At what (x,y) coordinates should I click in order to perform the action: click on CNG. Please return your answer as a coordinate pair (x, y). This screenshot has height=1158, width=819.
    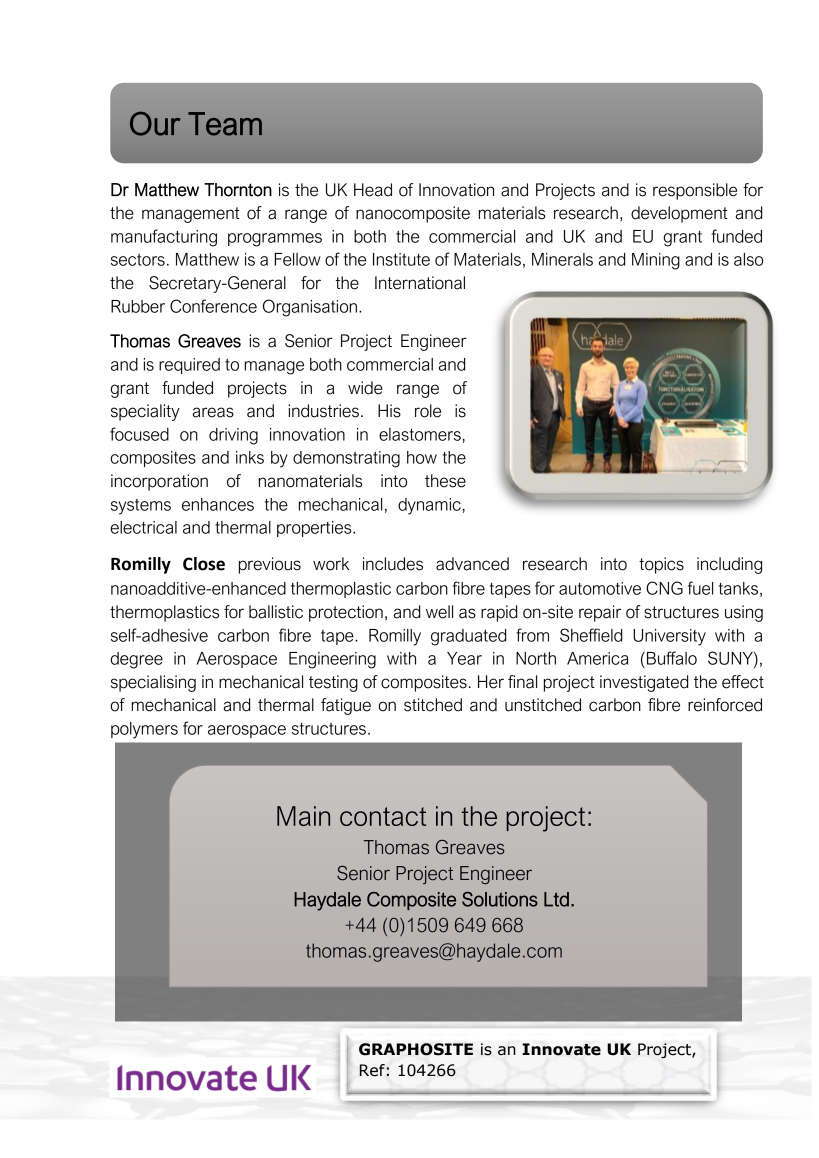
    Looking at the image, I should click on (664, 588).
